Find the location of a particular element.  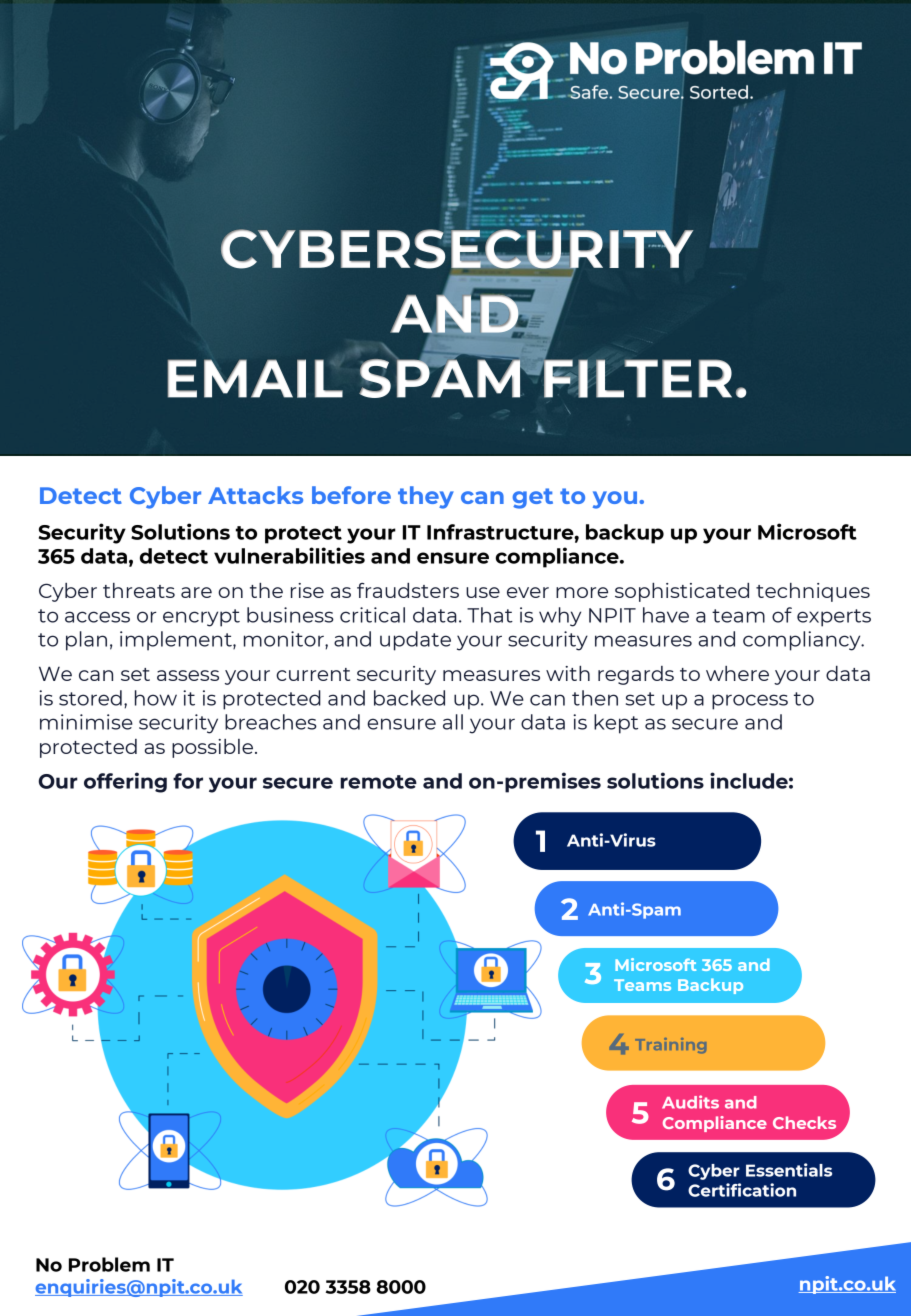

they is located at coordinates (426, 497).
